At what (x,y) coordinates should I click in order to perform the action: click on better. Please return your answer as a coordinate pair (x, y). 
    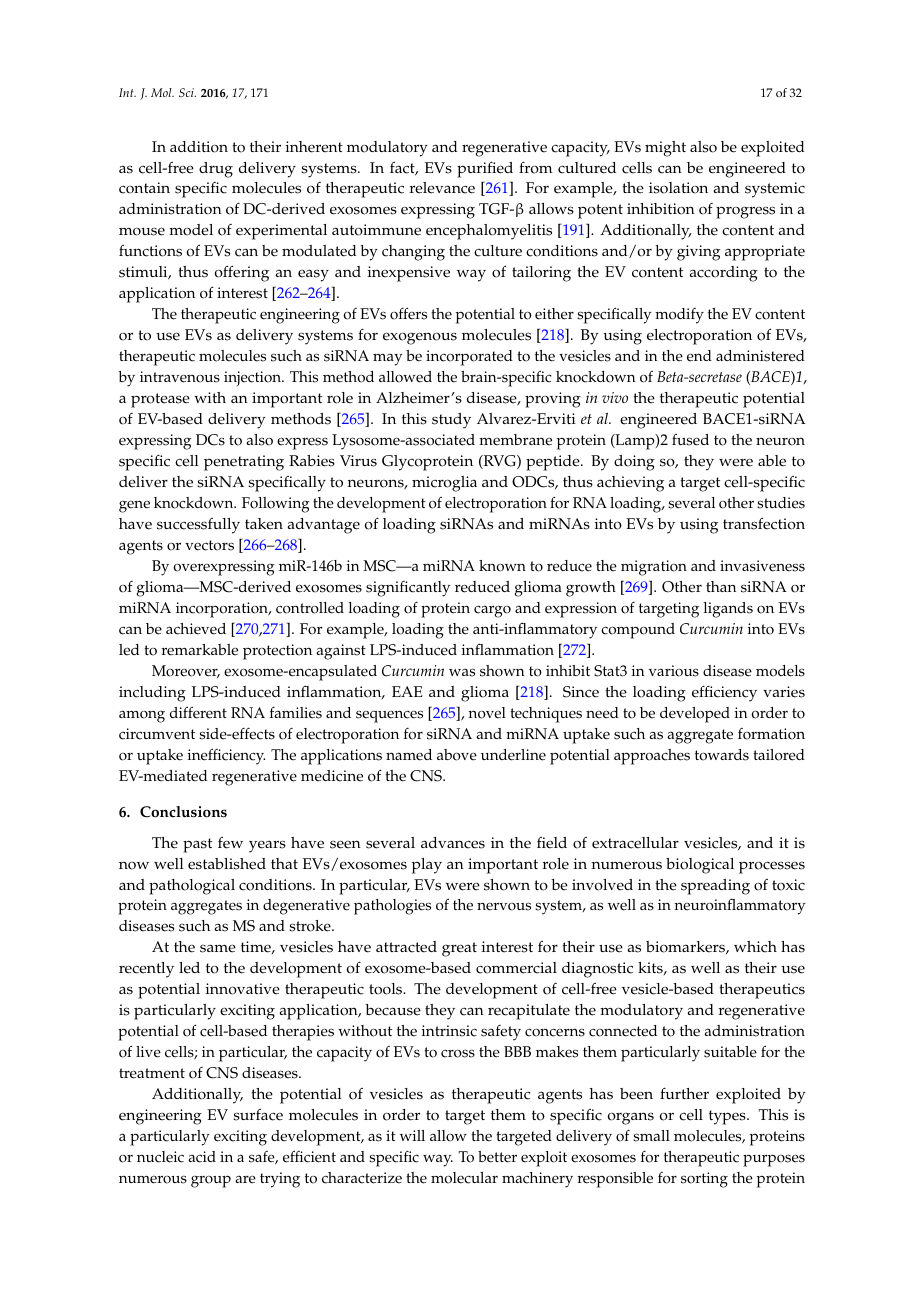
    Looking at the image, I should click on (497, 1157).
